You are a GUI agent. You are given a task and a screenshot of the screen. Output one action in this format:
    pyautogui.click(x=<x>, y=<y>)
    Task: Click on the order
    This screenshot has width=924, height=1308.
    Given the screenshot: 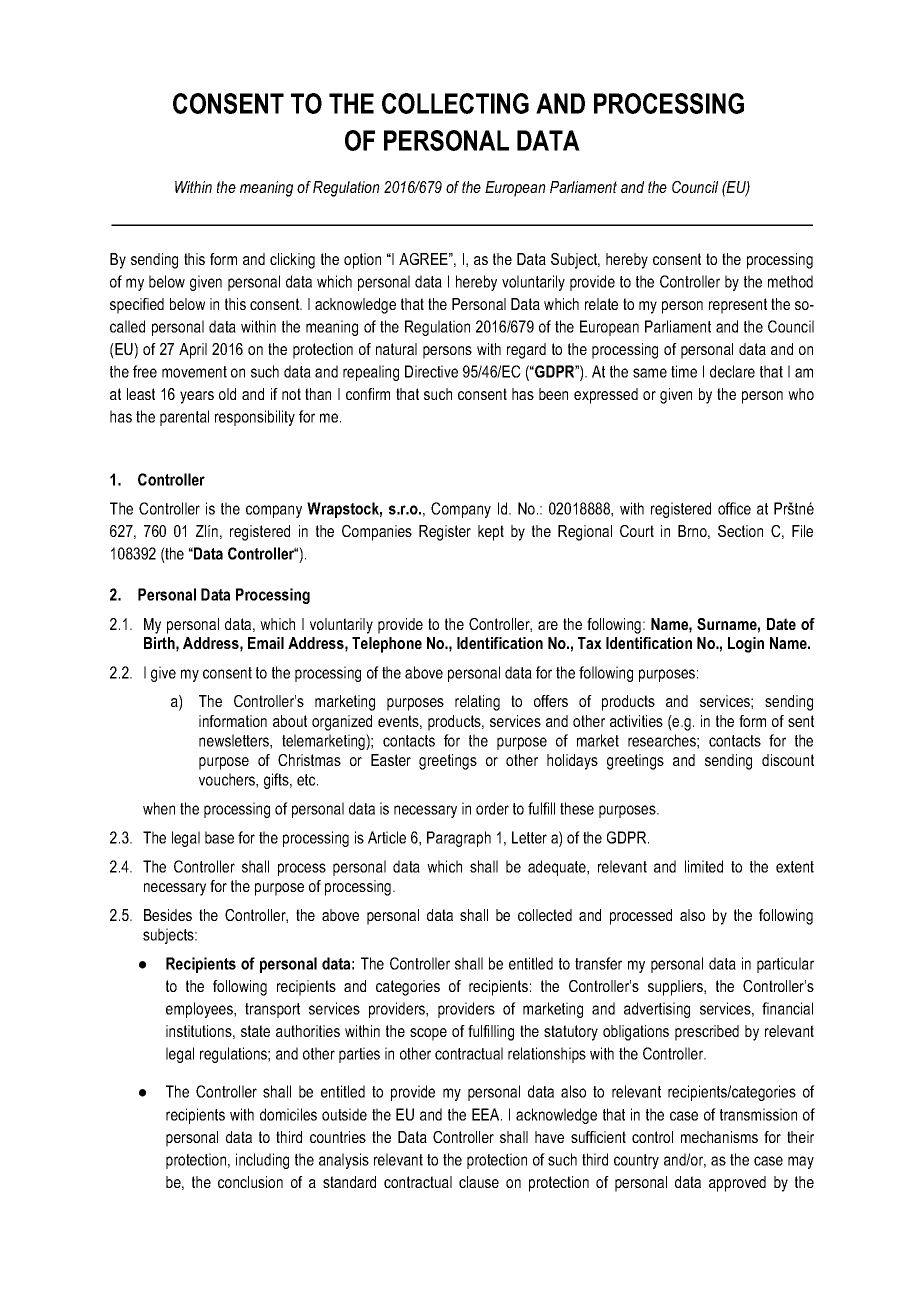 What is the action you would take?
    pyautogui.click(x=492, y=808)
